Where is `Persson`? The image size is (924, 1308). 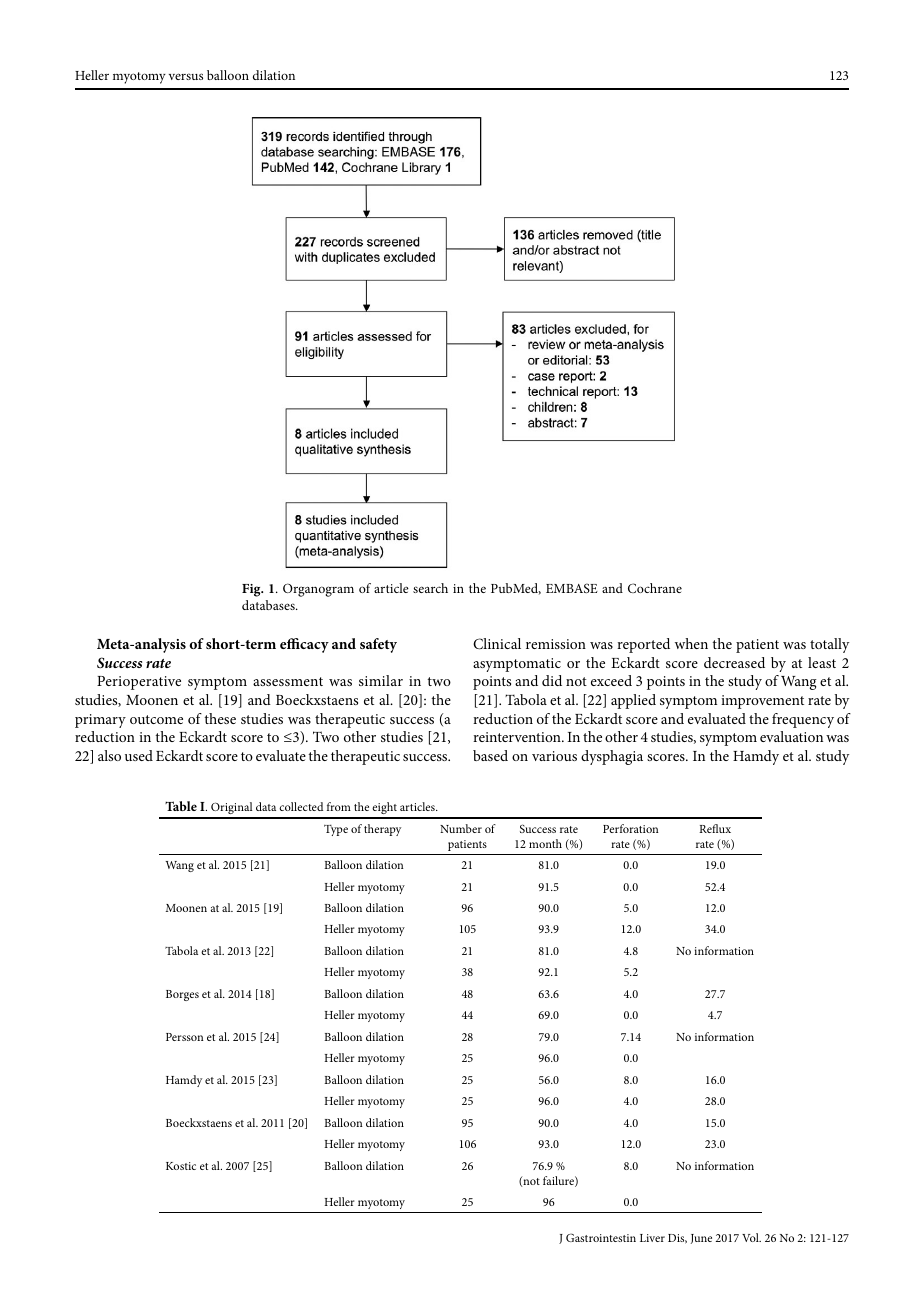
Persson is located at coordinates (185, 1037).
